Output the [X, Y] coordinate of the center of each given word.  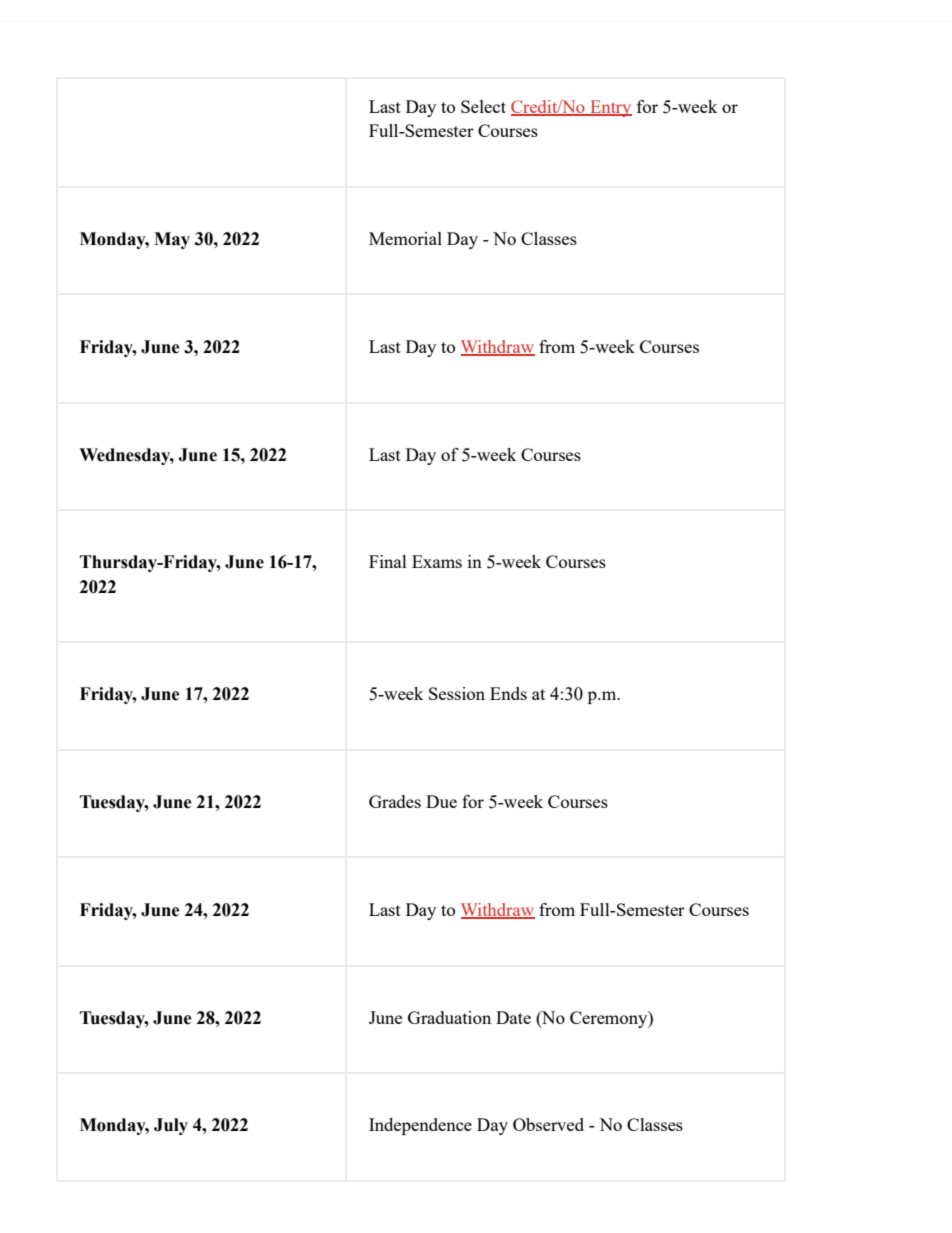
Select [483, 106]
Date [513, 1017]
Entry [610, 108]
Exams [437, 561]
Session [457, 693]
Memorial [405, 238]
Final [388, 561]
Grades [395, 801]
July [171, 1126]
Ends [508, 693]
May [172, 240]
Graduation [449, 1017]
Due [441, 801]
